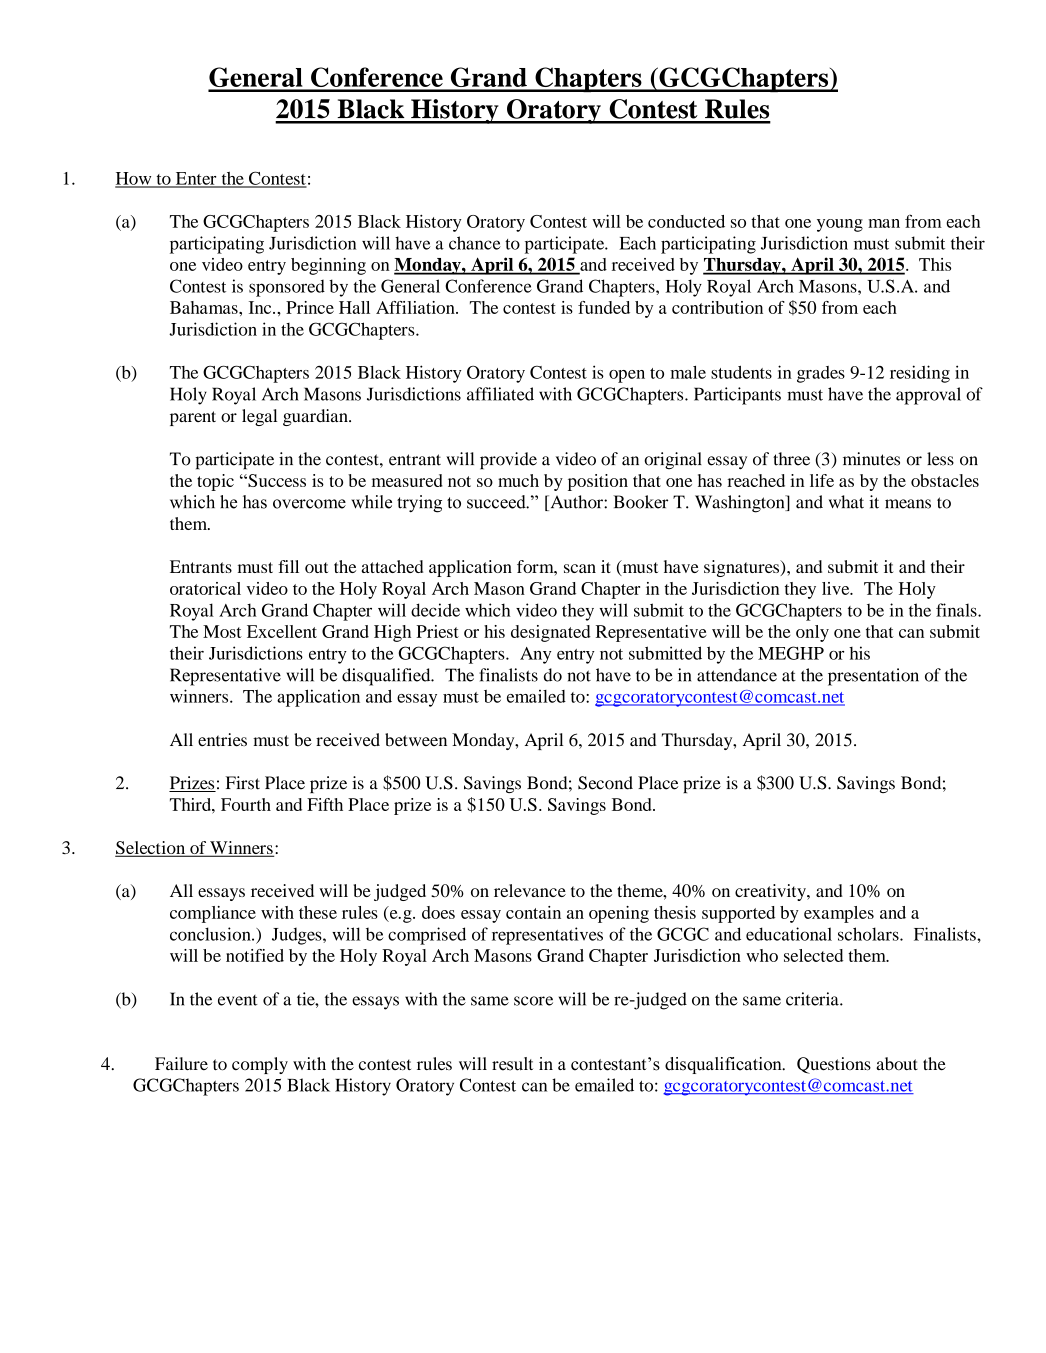 The image size is (1046, 1353). I want to click on only, so click(812, 633).
